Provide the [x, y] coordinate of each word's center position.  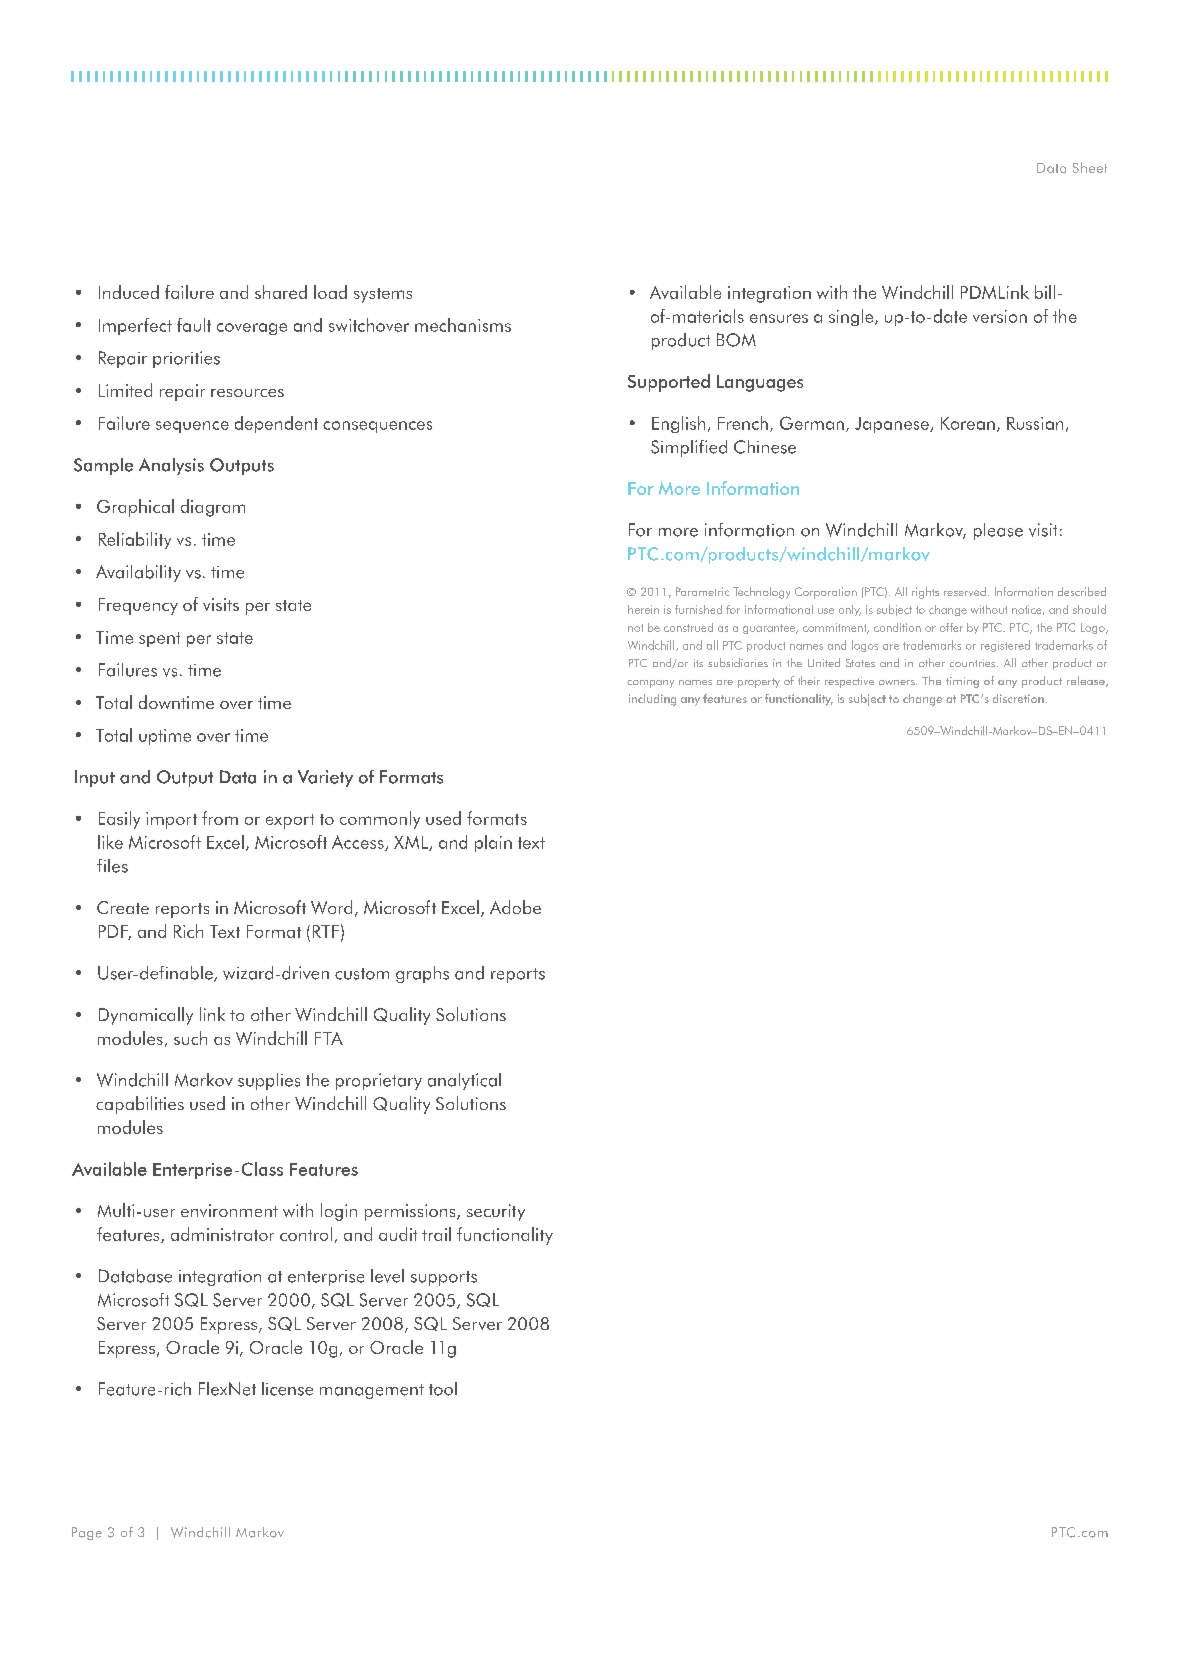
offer [951, 627]
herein [643, 609]
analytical [464, 1081]
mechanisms [463, 325]
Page [87, 1533]
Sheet [1090, 167]
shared [281, 292]
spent [159, 639]
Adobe [515, 907]
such [190, 1038]
